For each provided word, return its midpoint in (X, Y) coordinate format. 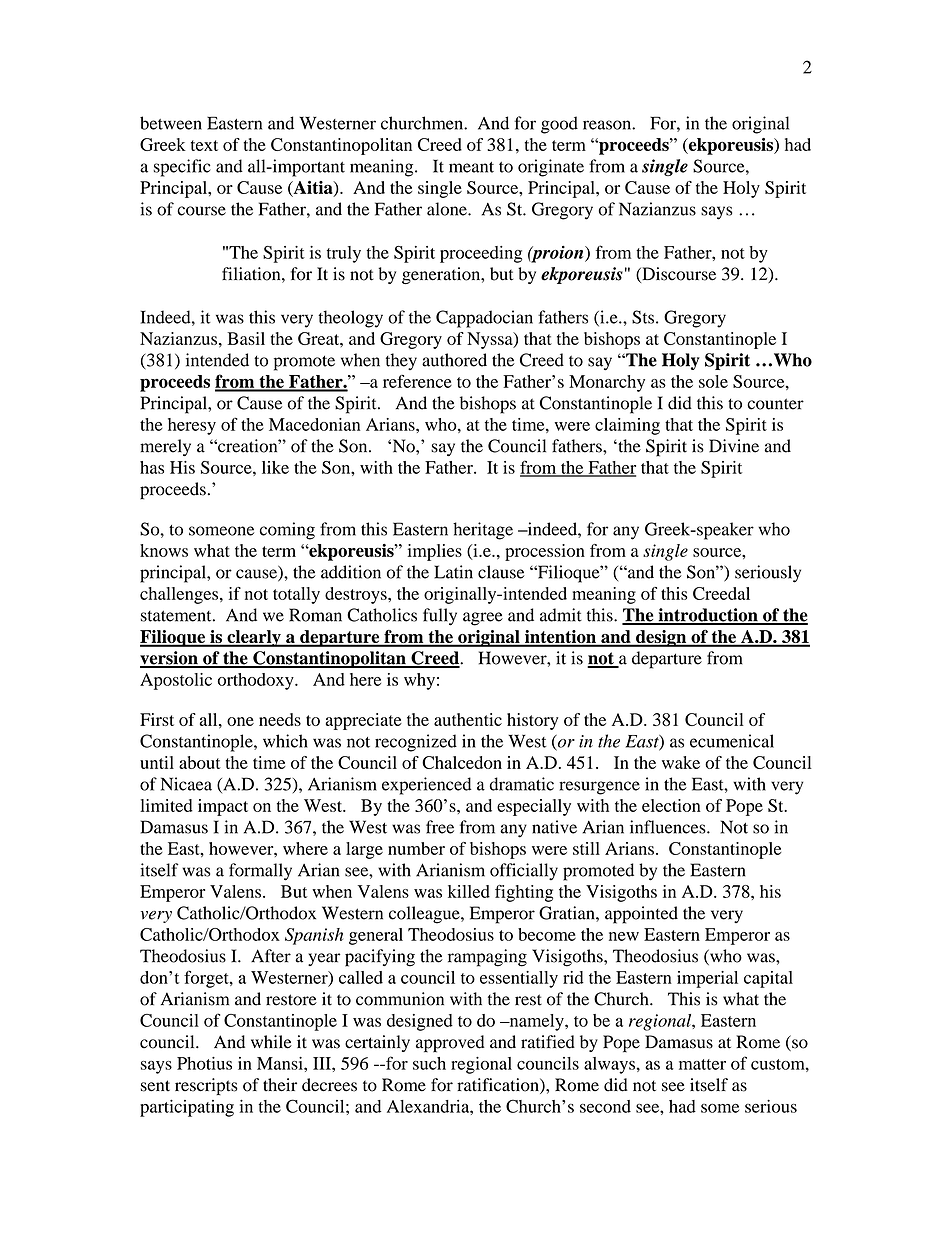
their (280, 1085)
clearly (254, 638)
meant (471, 167)
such (429, 1063)
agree (483, 619)
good (559, 125)
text (204, 145)
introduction (708, 616)
